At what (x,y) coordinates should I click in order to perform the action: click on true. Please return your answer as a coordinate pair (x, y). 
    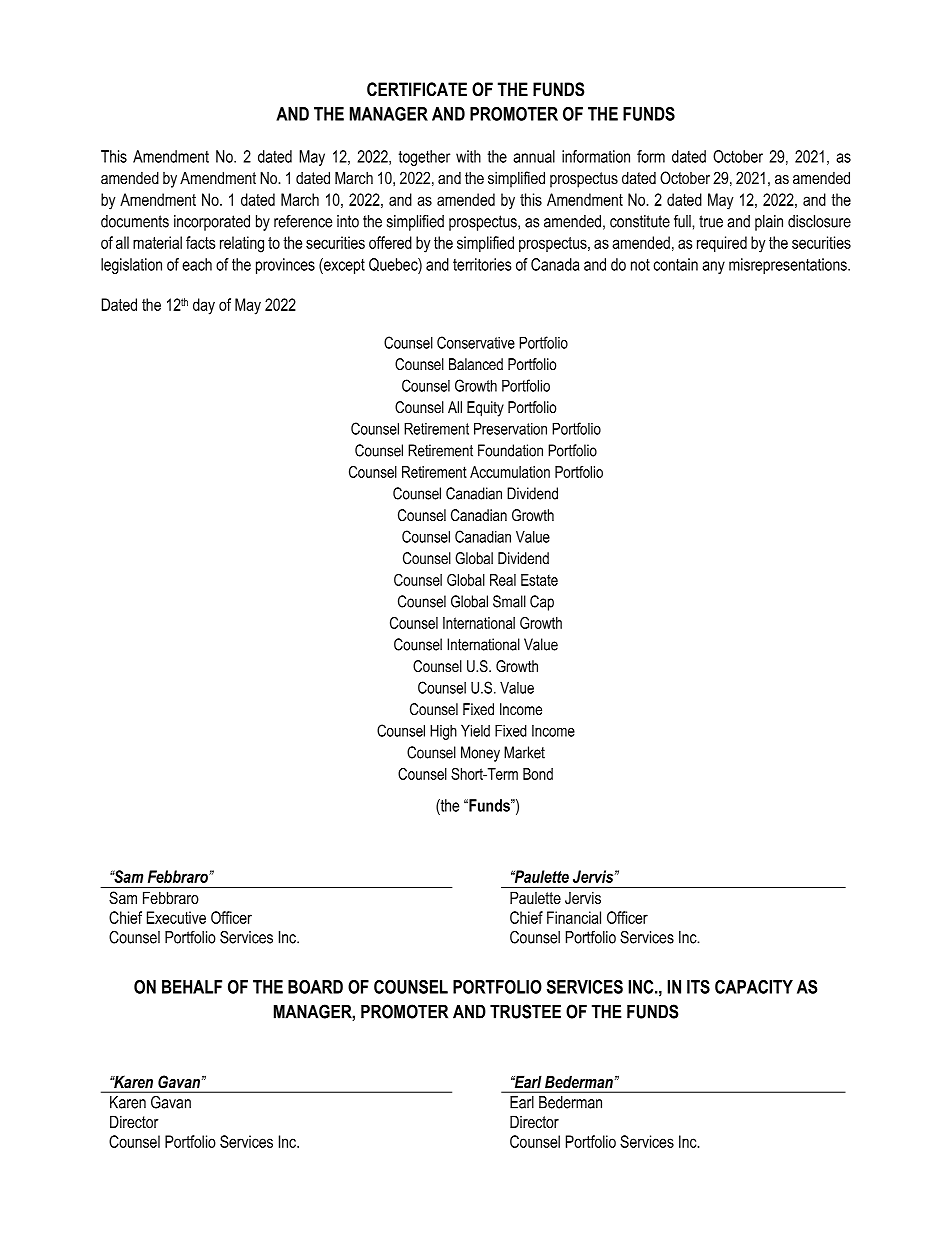
    Looking at the image, I should click on (711, 221).
